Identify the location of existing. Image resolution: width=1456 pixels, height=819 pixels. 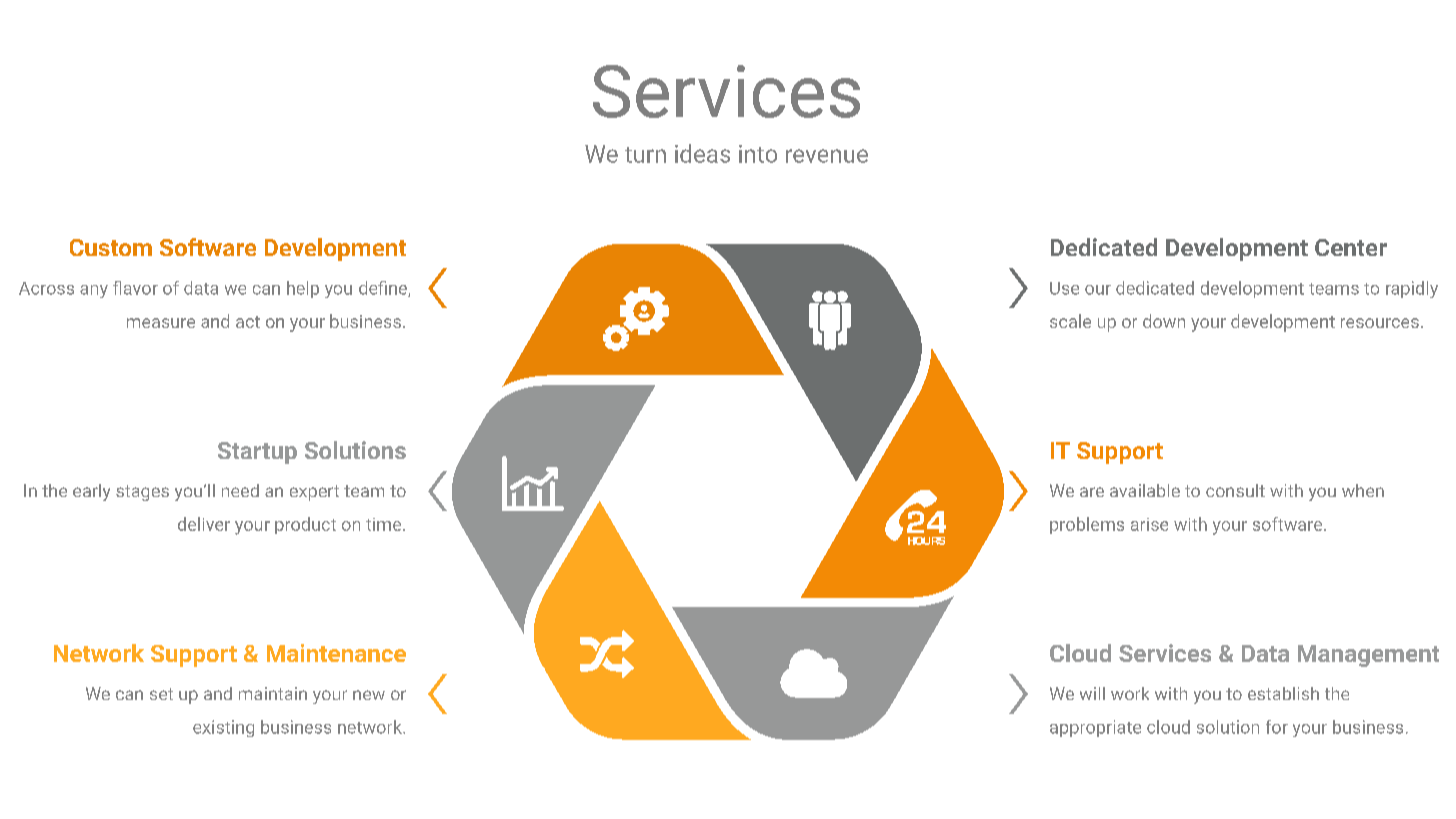
(223, 728).
